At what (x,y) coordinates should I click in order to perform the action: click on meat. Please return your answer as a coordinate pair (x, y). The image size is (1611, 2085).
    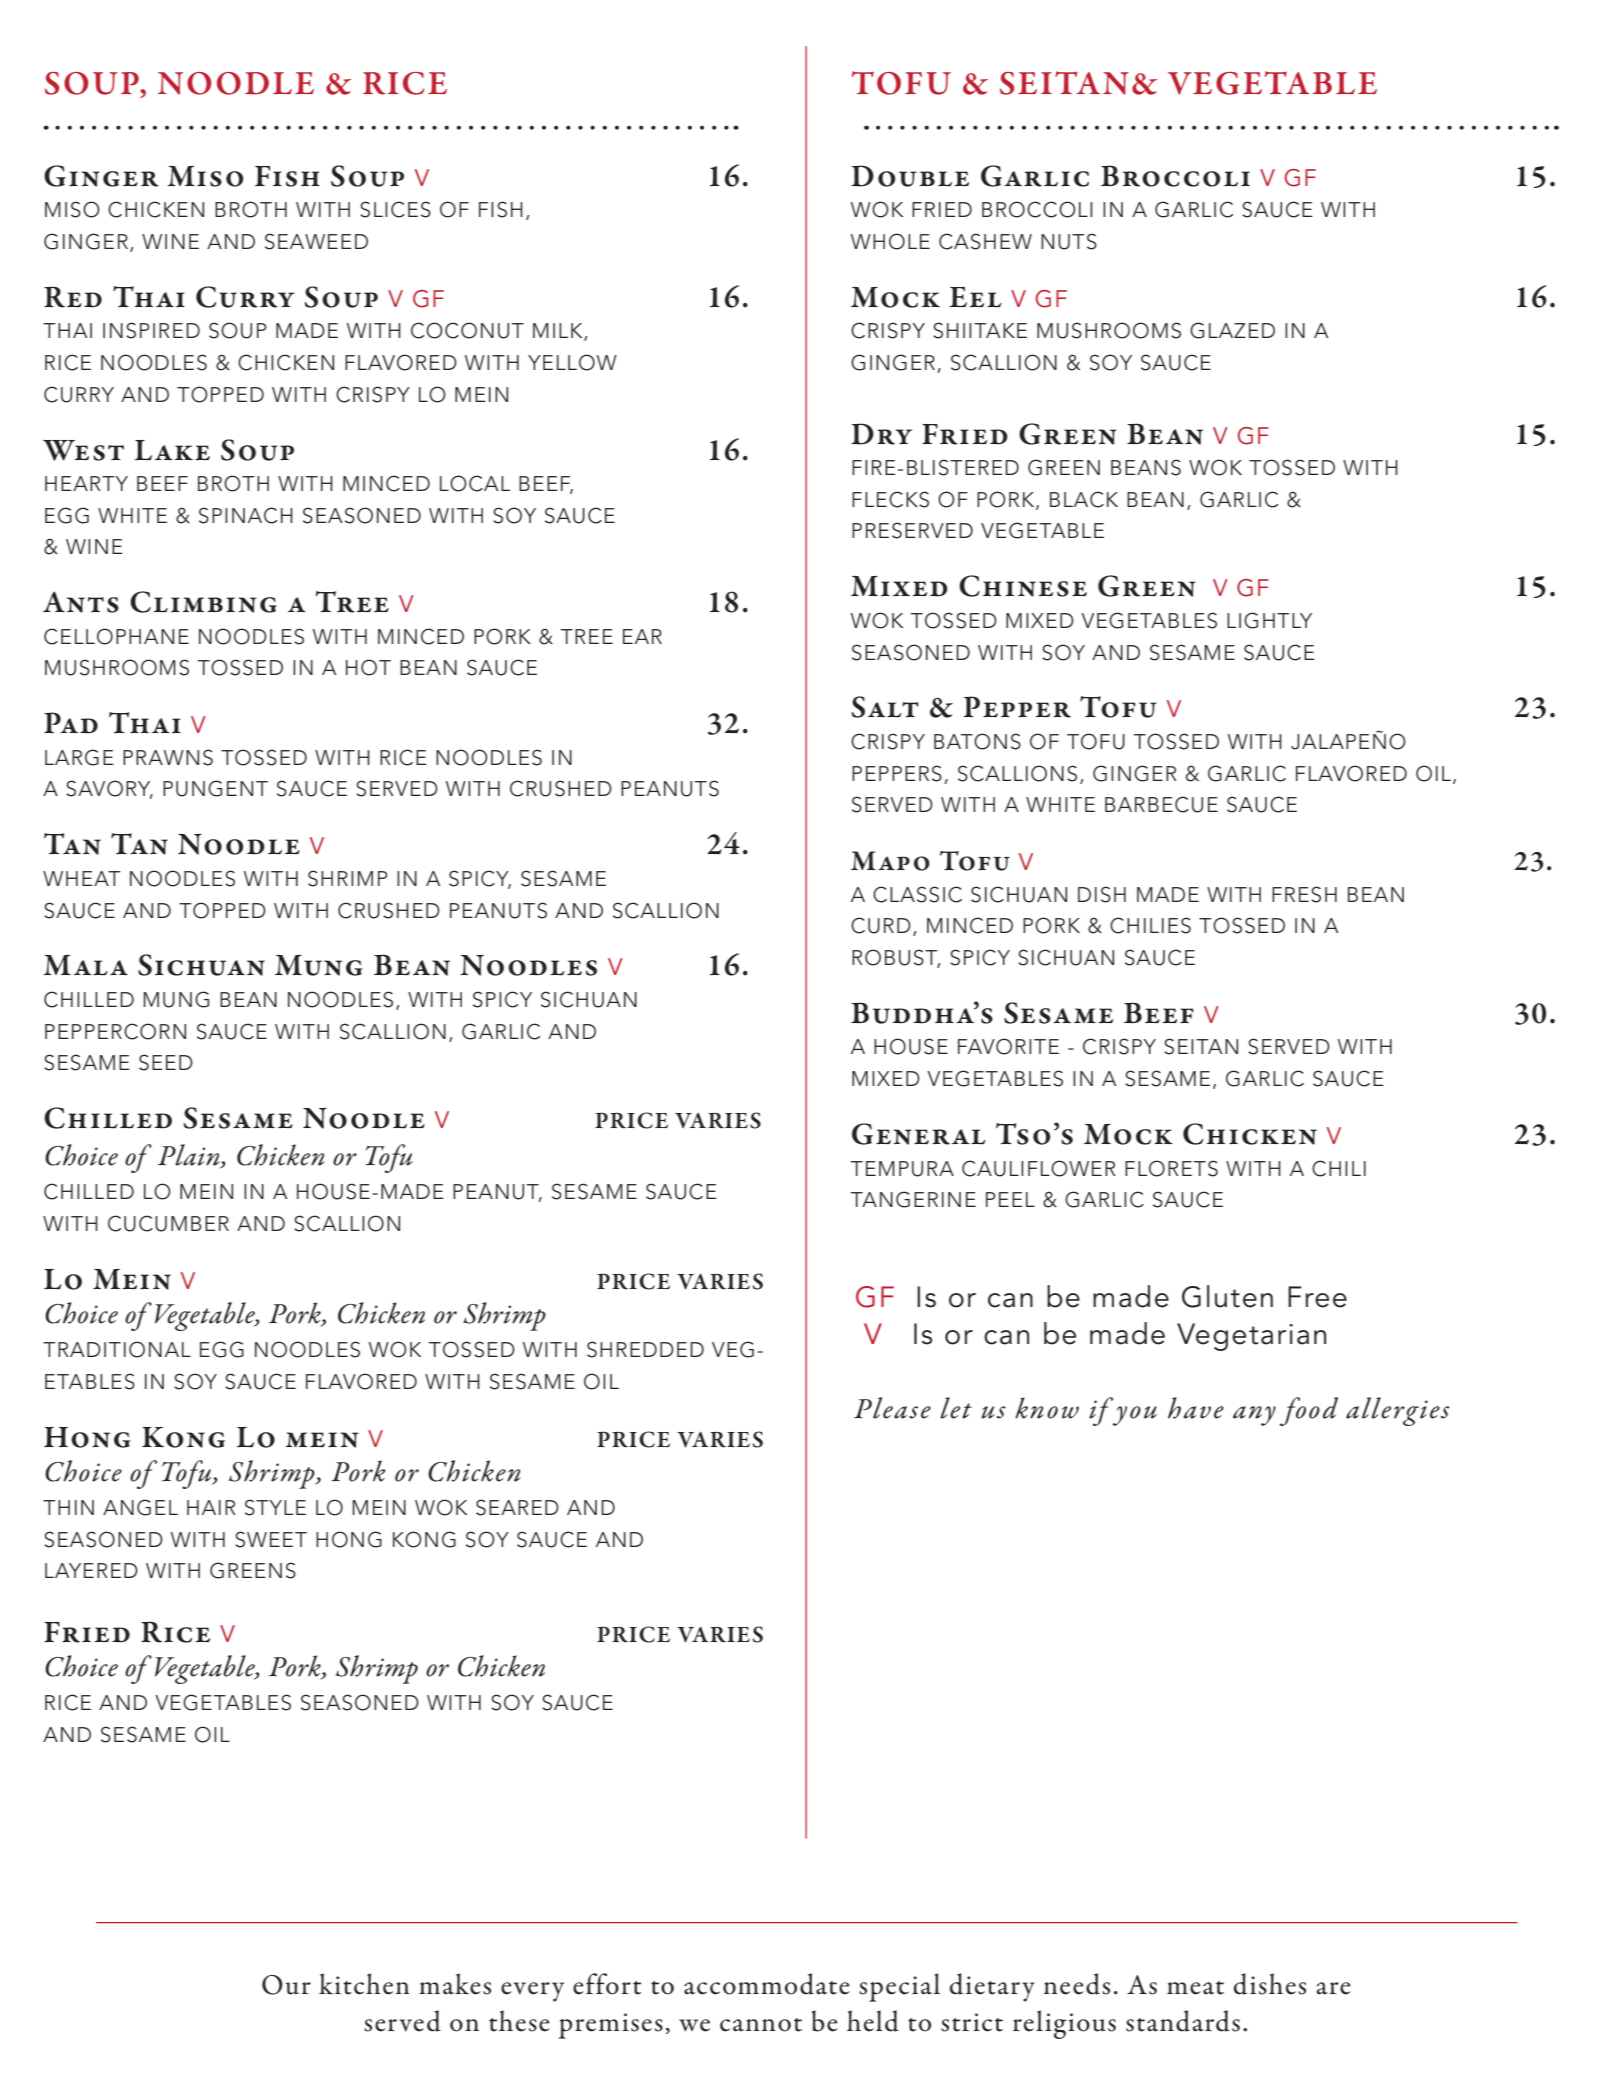
    Looking at the image, I should click on (1195, 1988).
